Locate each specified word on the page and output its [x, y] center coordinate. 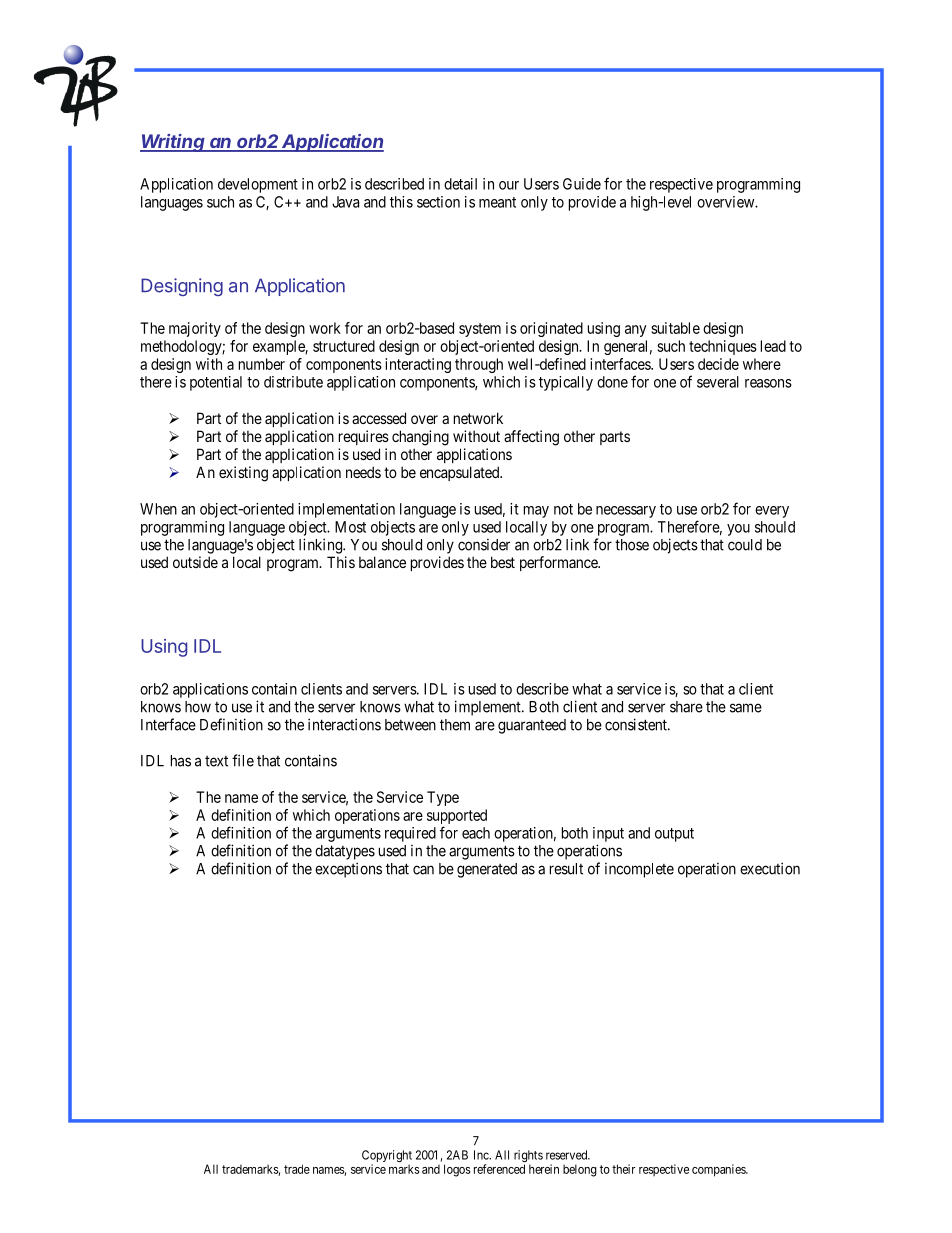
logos [457, 1170]
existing [243, 474]
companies [719, 1170]
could [745, 545]
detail [460, 184]
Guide [582, 184]
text [216, 761]
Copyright [387, 1157]
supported [457, 818]
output [674, 835]
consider [484, 545]
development [258, 185]
